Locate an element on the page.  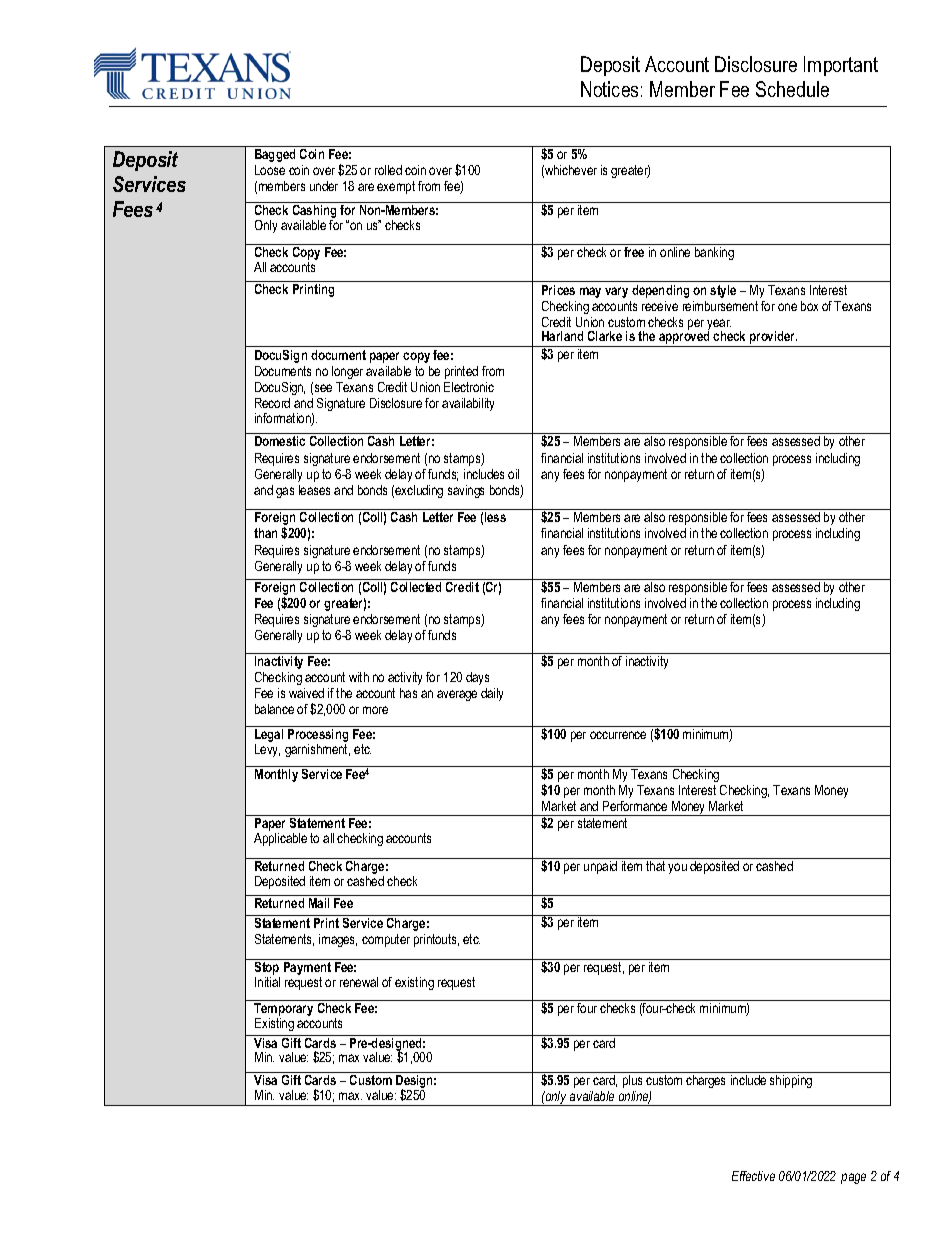
rolled is located at coordinates (388, 170).
